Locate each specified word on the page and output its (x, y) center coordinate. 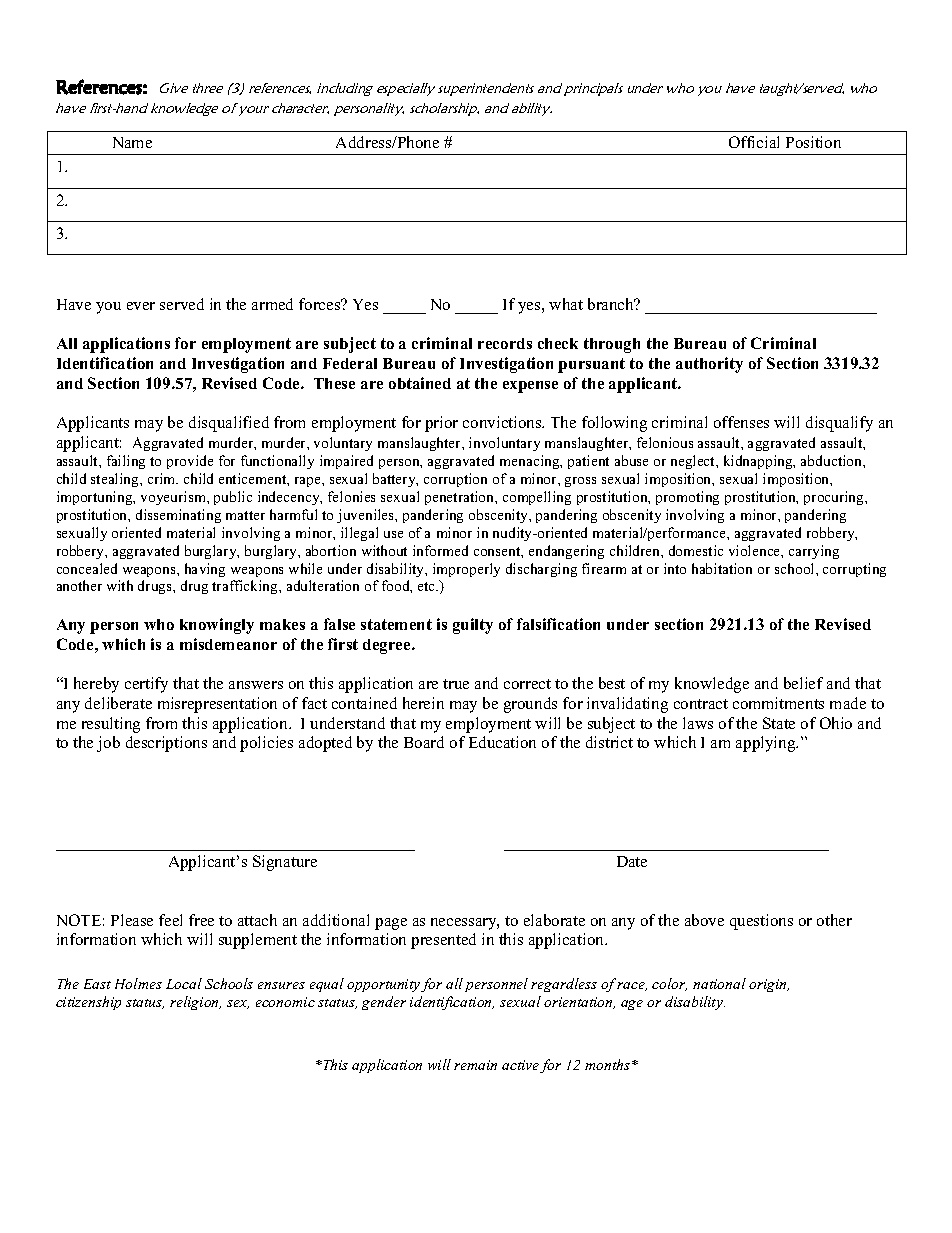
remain (475, 1065)
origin (769, 985)
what (566, 304)
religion (195, 1003)
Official (754, 142)
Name (132, 142)
